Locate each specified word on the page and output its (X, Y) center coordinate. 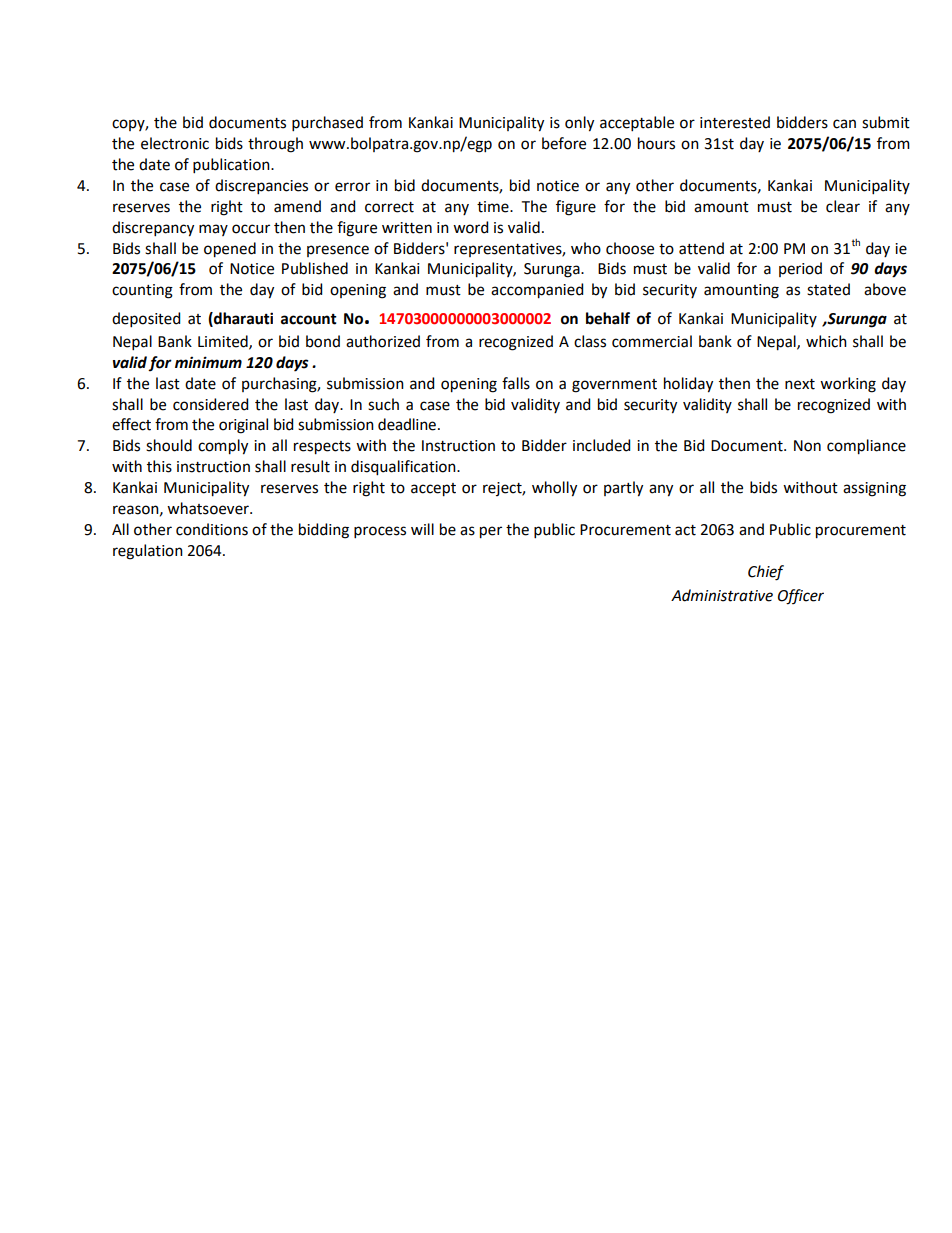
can (844, 124)
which (826, 341)
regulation (148, 552)
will (422, 529)
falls (516, 383)
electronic (175, 143)
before (564, 143)
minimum (208, 362)
